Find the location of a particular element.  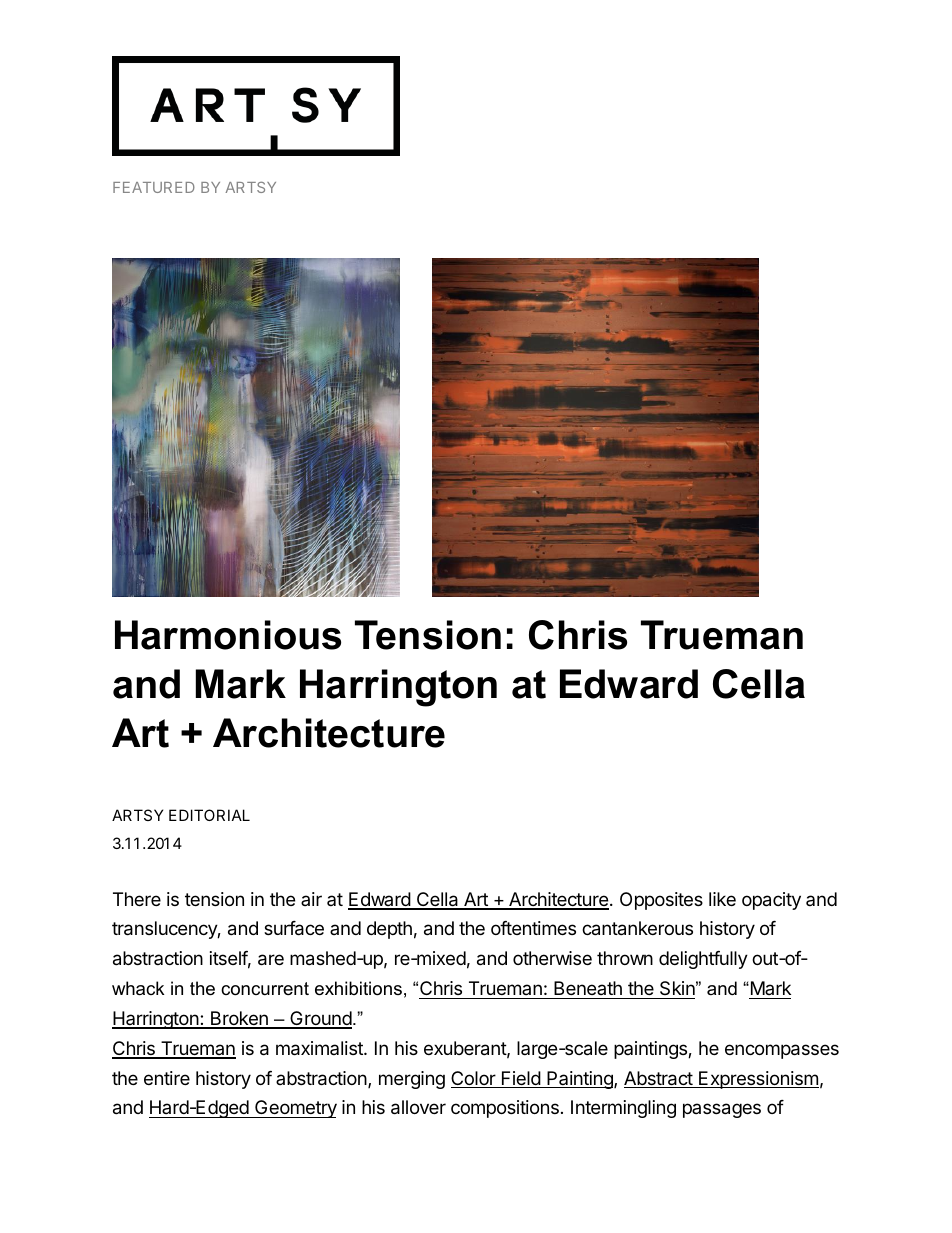

are is located at coordinates (271, 960).
